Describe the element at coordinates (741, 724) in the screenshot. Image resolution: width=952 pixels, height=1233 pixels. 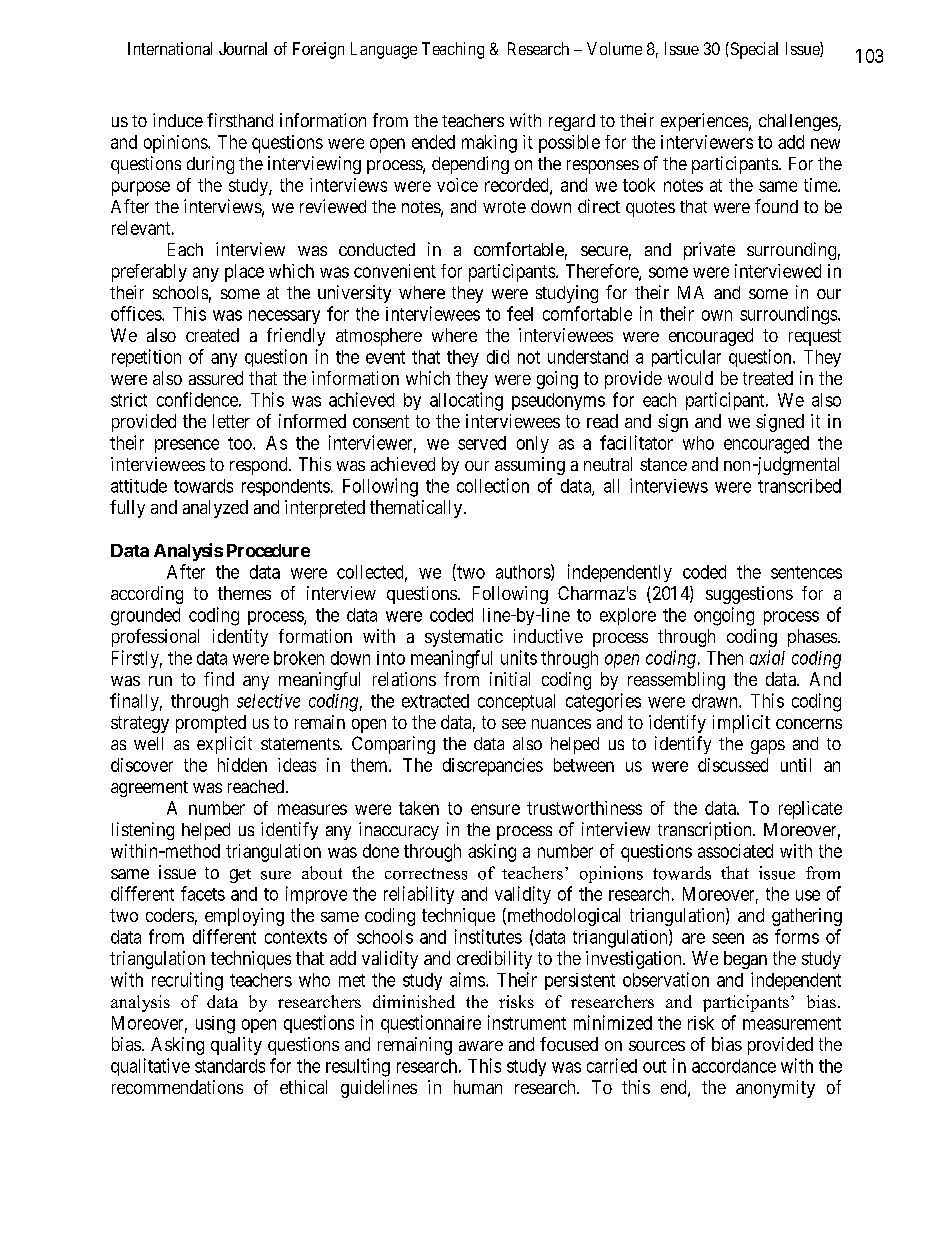
I see `implicit` at that location.
